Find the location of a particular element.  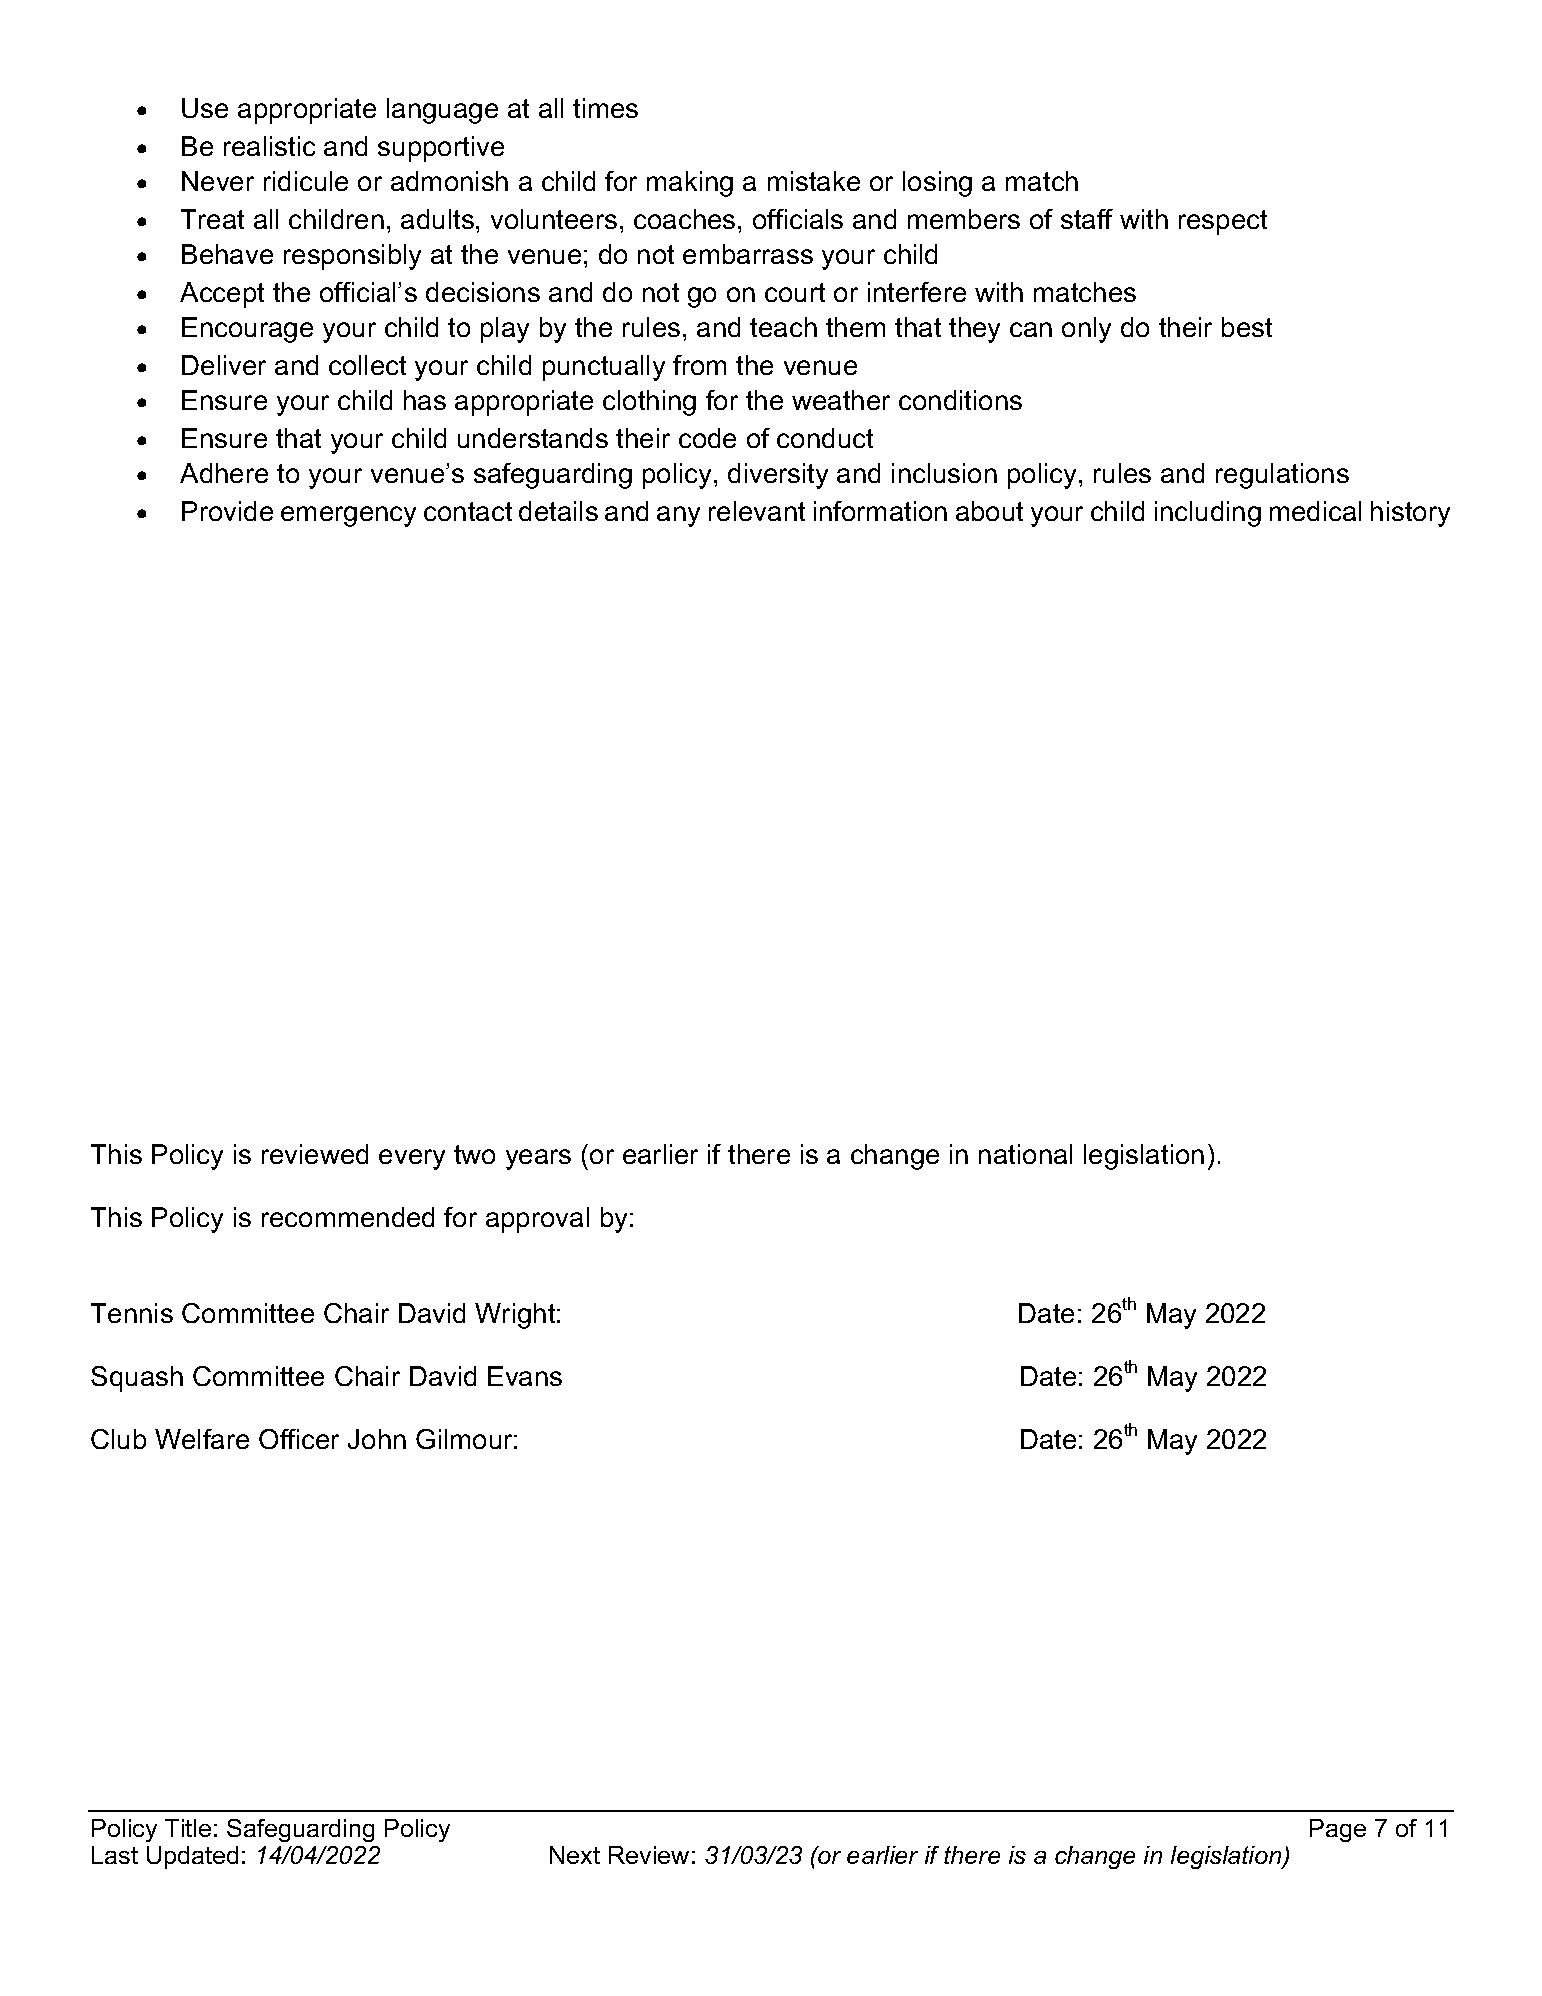

approval is located at coordinates (537, 1220).
